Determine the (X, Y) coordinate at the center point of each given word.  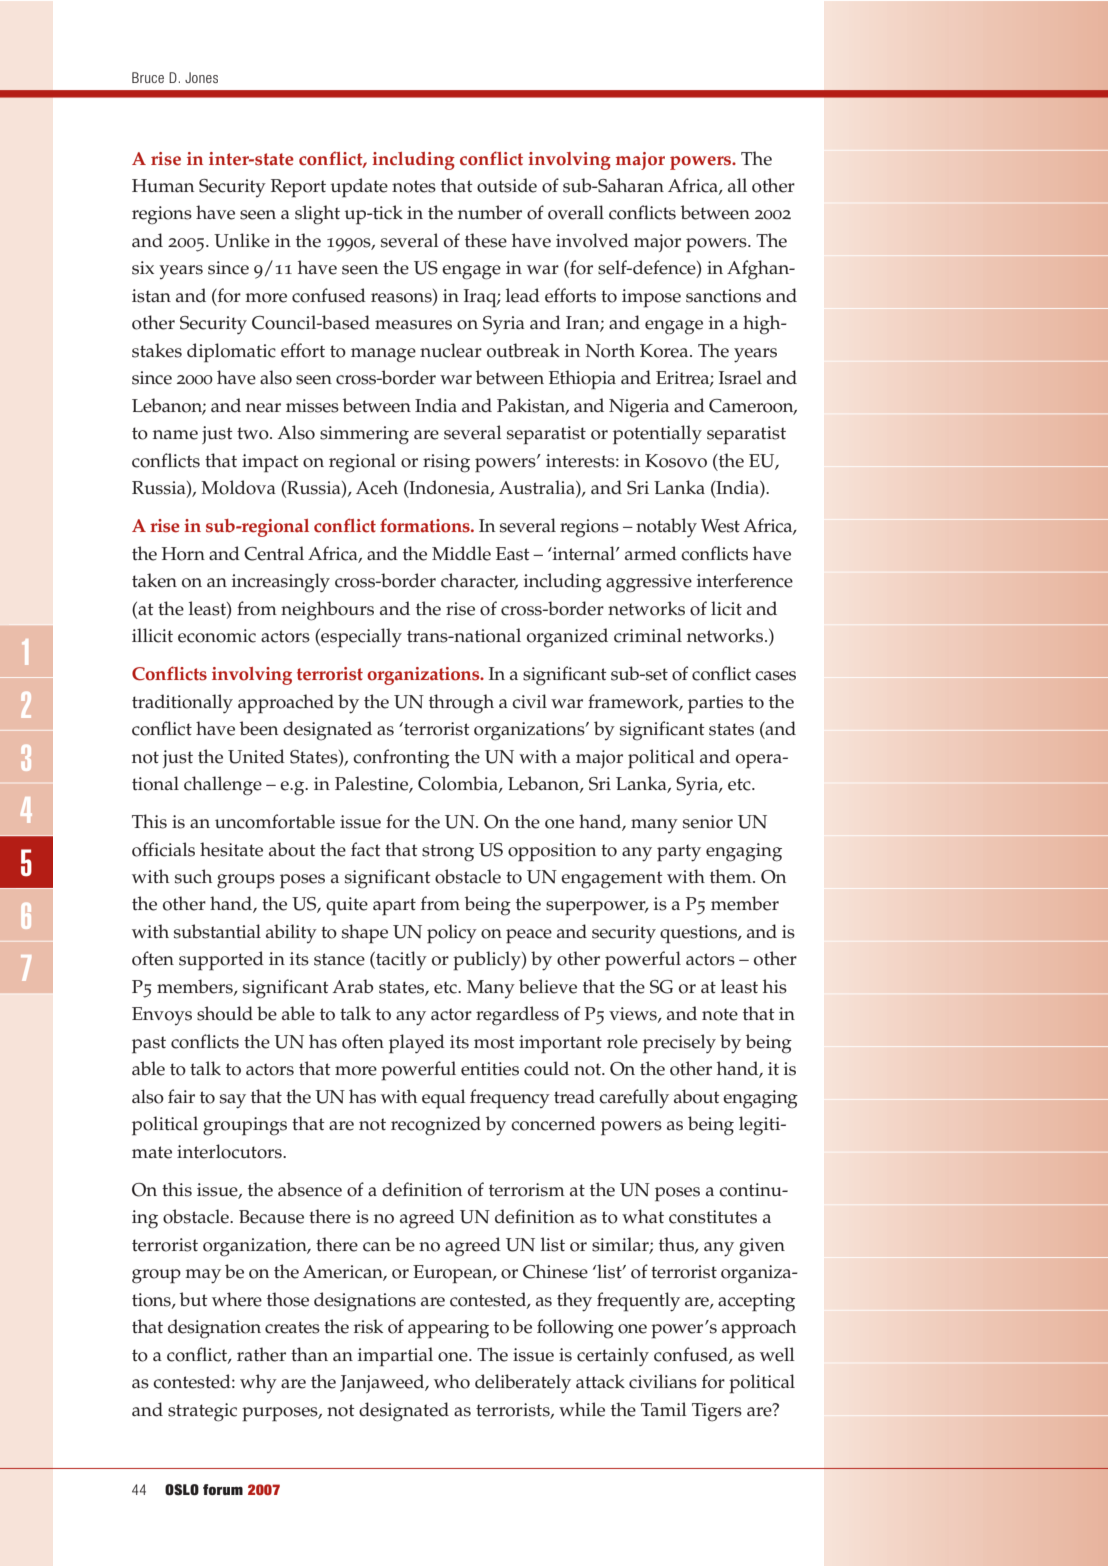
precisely (679, 1044)
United (256, 756)
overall (576, 212)
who (452, 1381)
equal (444, 1099)
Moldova (238, 487)
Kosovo (676, 461)
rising (446, 463)
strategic (202, 1412)
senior (708, 822)
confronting (401, 759)
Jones (201, 77)
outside (507, 185)
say (233, 1101)
